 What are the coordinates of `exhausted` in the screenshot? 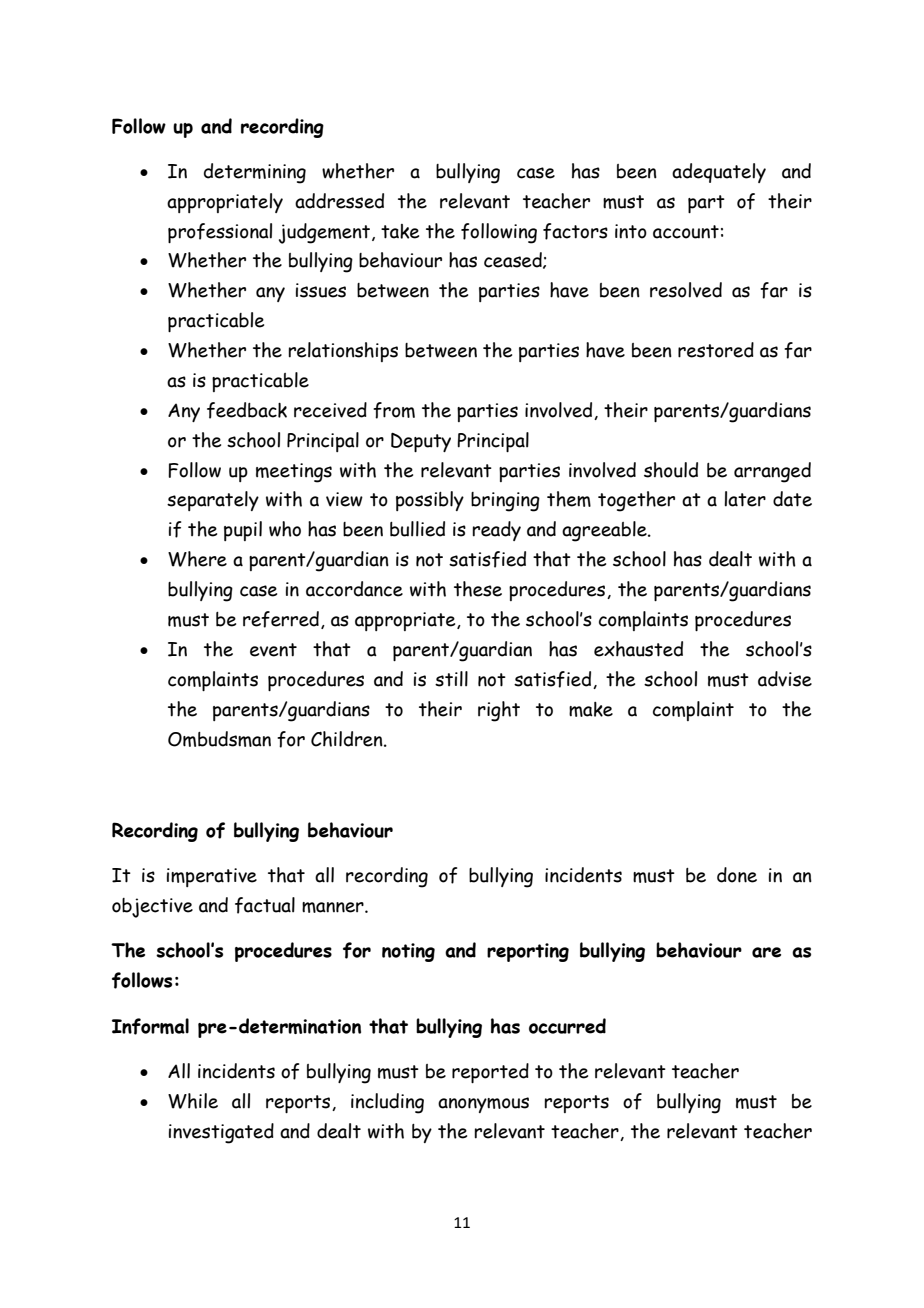 It's located at (638, 649).
